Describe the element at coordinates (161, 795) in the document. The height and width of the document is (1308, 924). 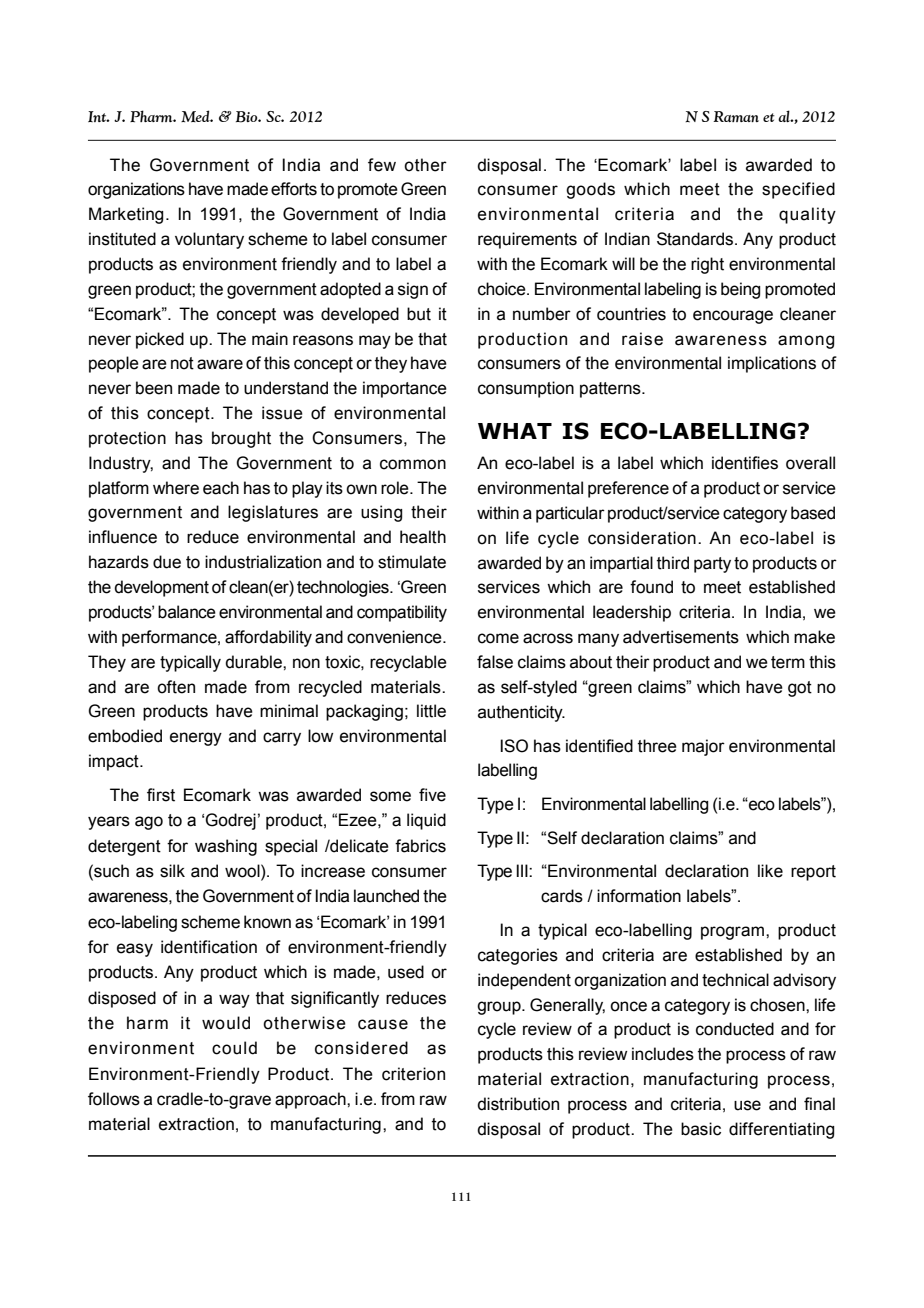
I see `first` at that location.
